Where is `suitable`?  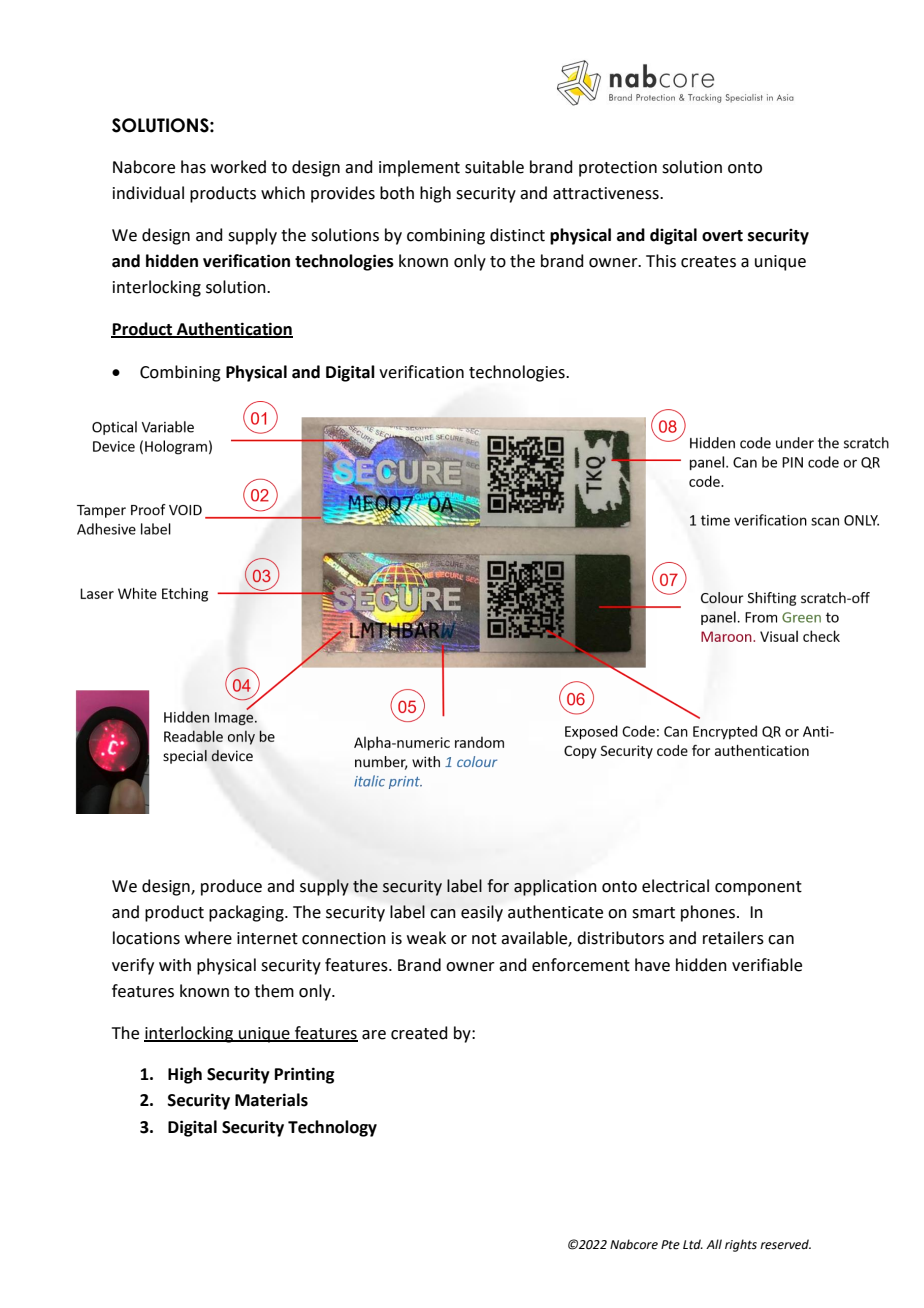
suitable is located at coordinates (494, 167).
